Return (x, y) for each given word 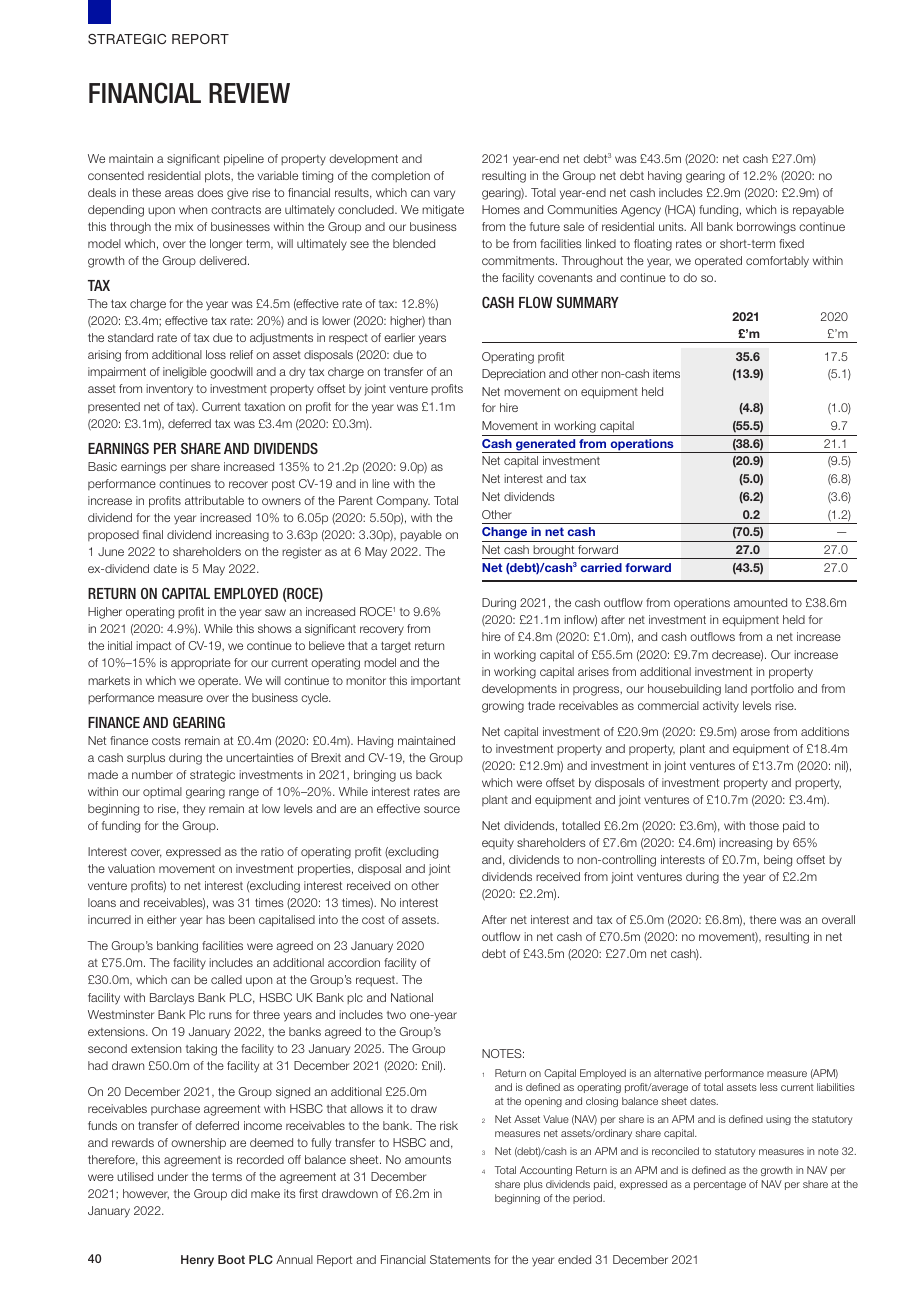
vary (444, 195)
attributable (214, 500)
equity (498, 844)
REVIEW (249, 93)
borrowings (766, 228)
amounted (760, 602)
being (778, 861)
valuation (131, 868)
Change (506, 534)
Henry (197, 1261)
